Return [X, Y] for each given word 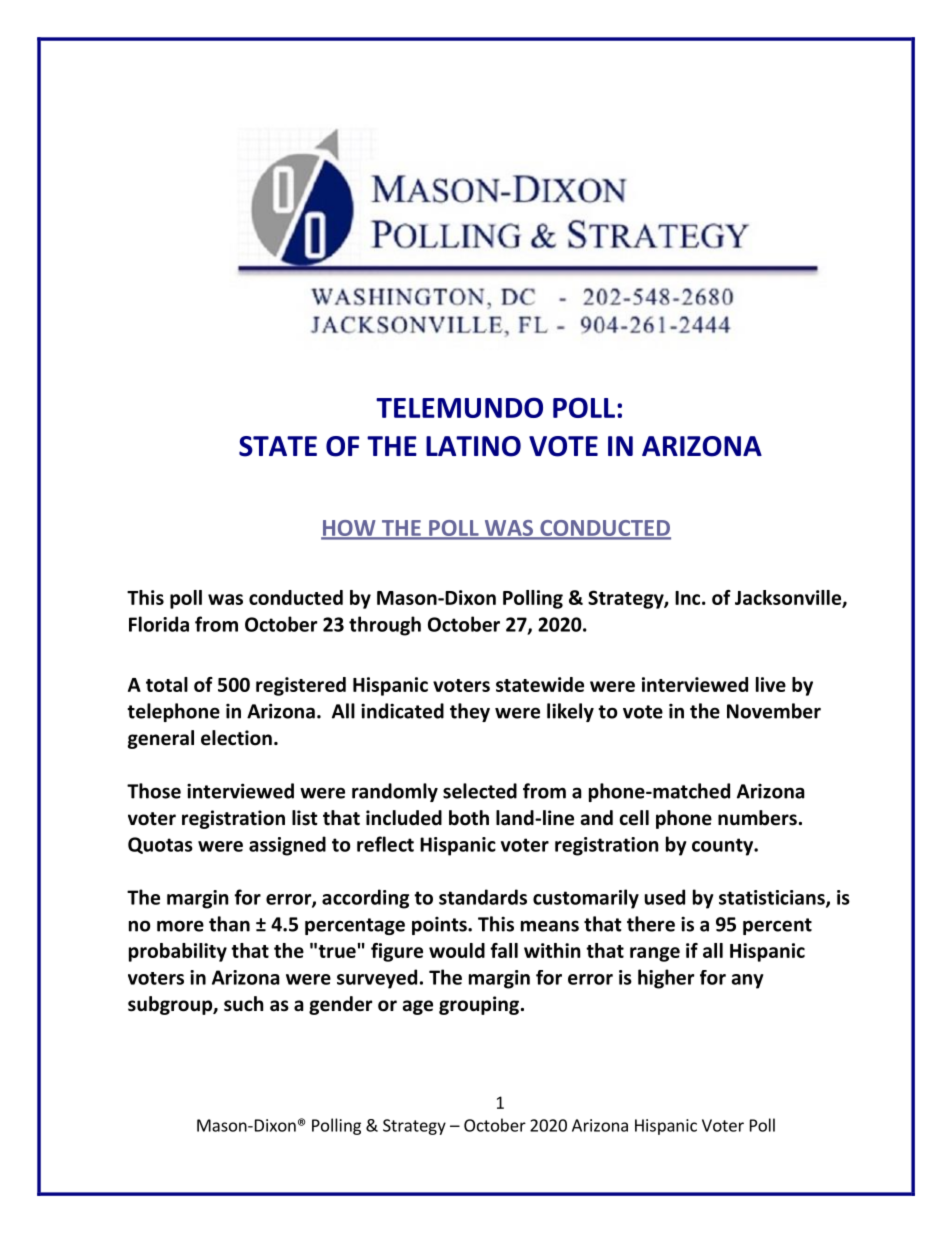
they [470, 712]
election [236, 738]
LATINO [473, 446]
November [774, 711]
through [385, 626]
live [771, 684]
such [243, 1004]
